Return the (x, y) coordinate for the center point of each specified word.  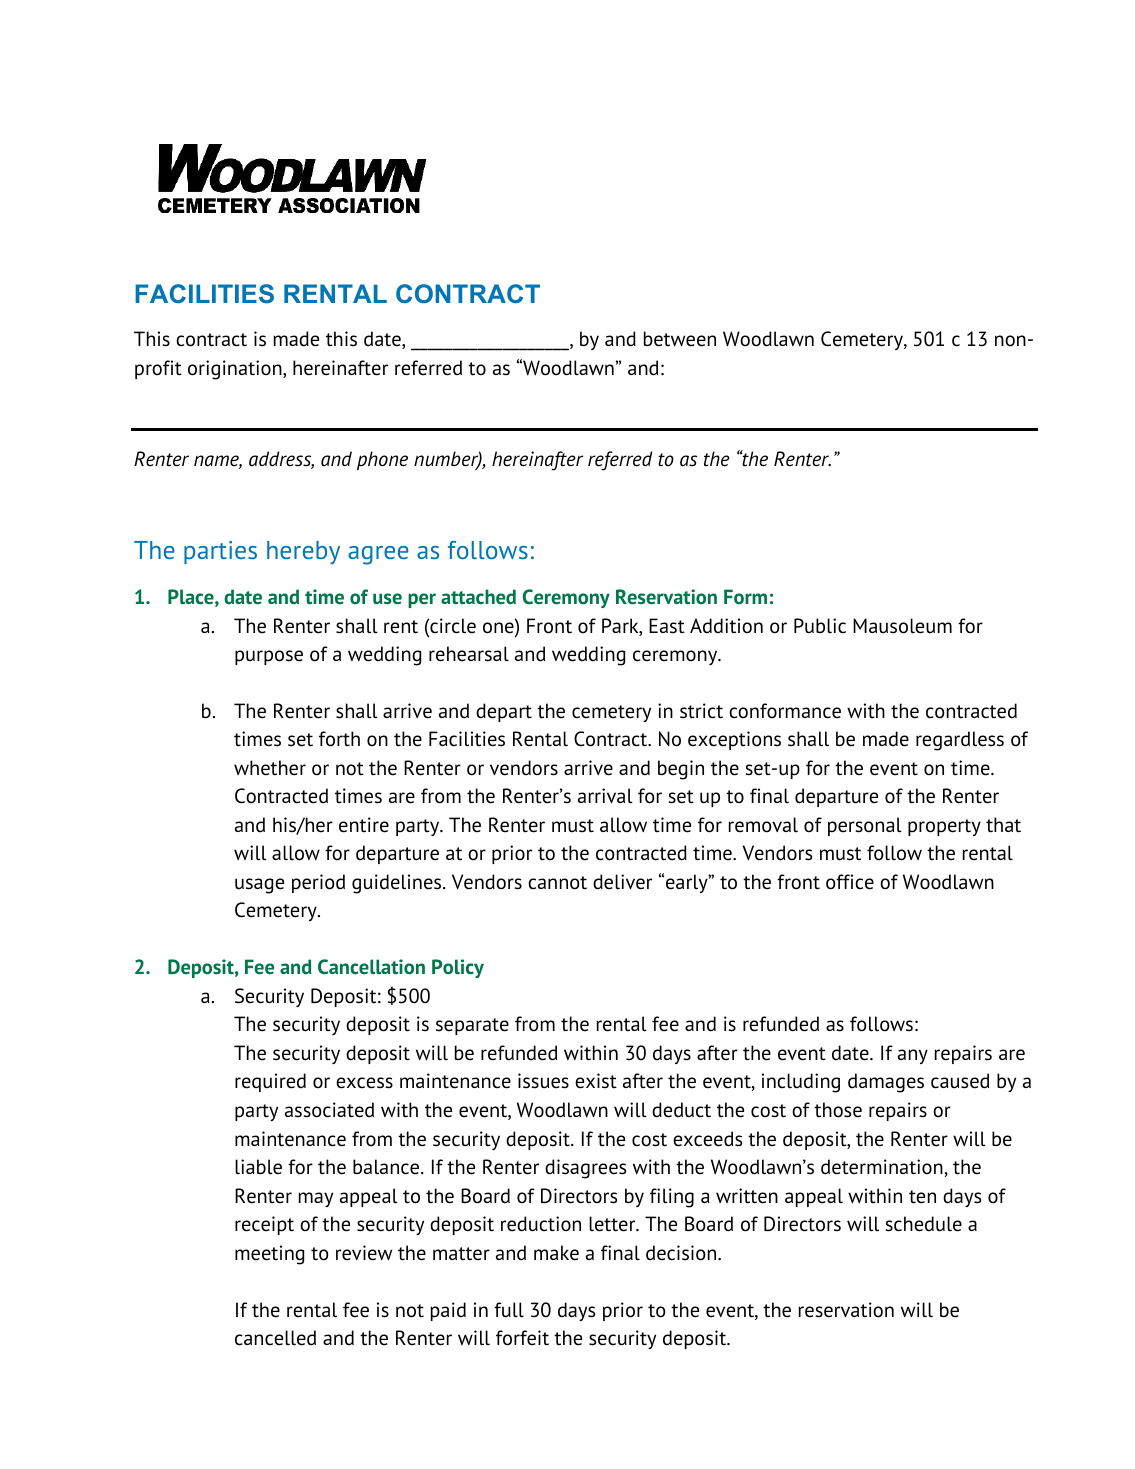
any (913, 1056)
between (680, 339)
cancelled (275, 1338)
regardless (960, 741)
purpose (269, 657)
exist (596, 1081)
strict (701, 711)
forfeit (522, 1338)
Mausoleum (902, 626)
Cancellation (371, 967)
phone (382, 460)
